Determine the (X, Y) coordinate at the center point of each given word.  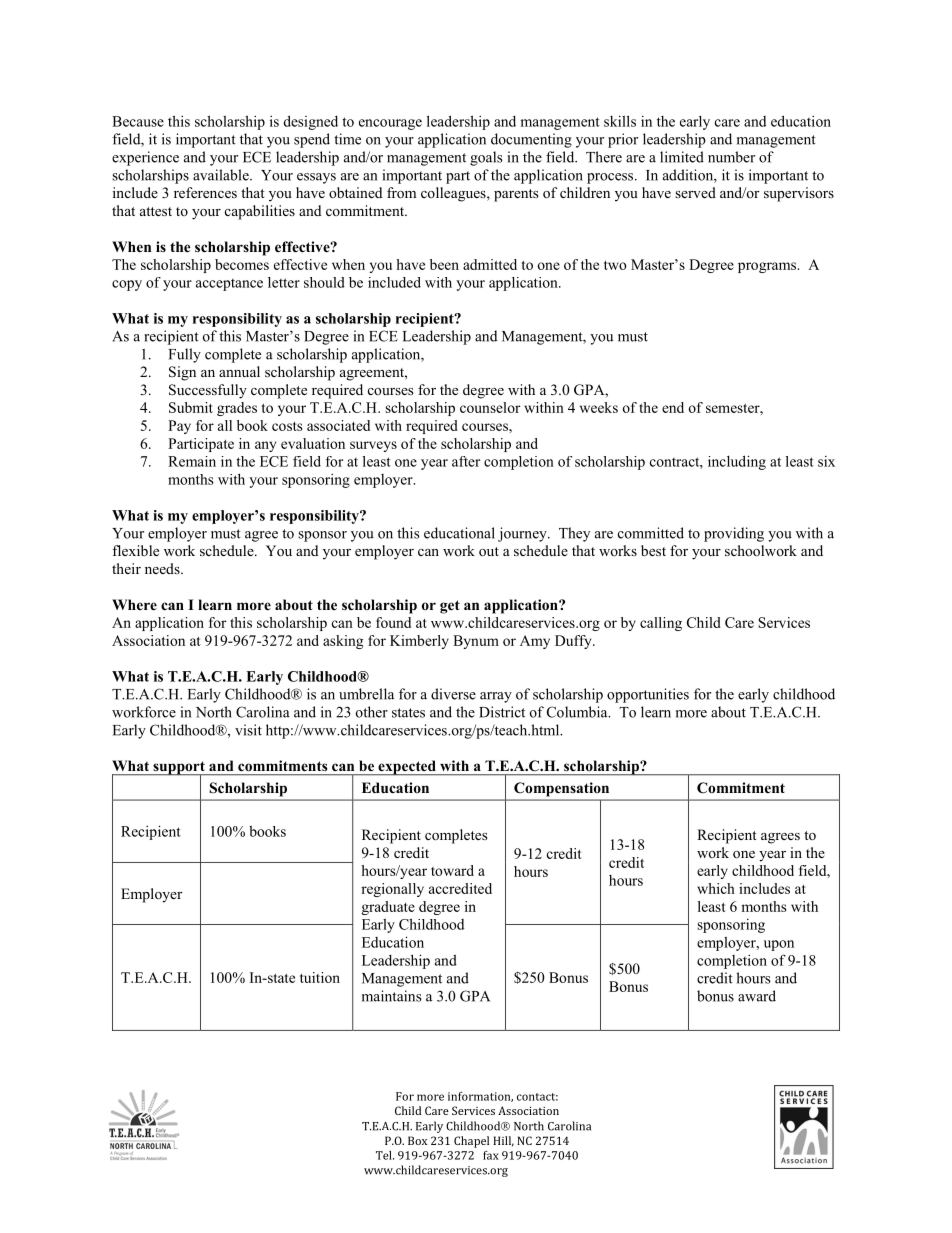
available (222, 175)
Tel (385, 1155)
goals (486, 158)
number (731, 157)
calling (661, 624)
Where (134, 604)
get (450, 607)
